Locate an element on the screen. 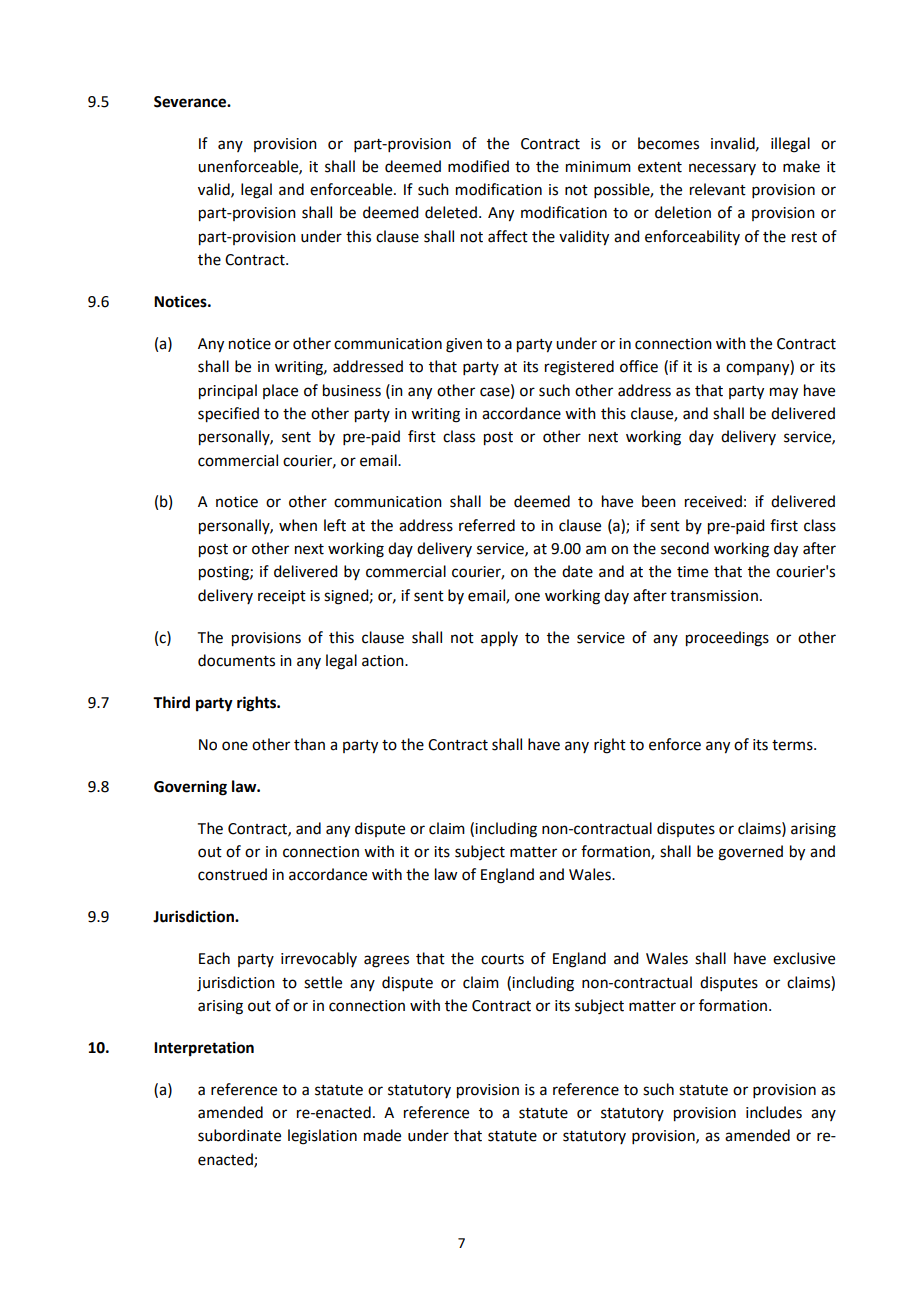 The height and width of the screenshot is (1308, 924). governed is located at coordinates (750, 853).
